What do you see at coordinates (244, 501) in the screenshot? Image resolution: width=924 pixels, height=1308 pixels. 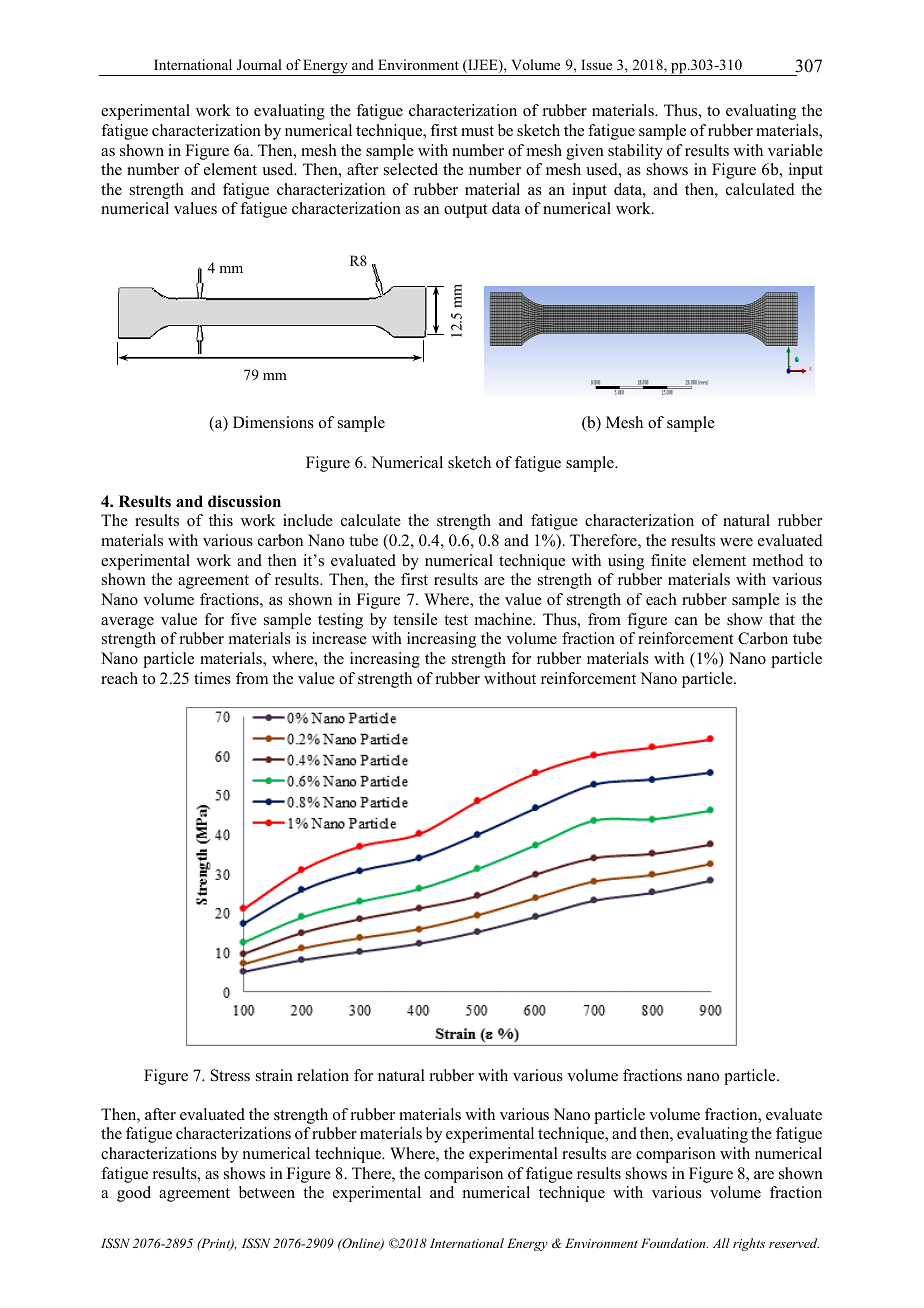 I see `discussion` at bounding box center [244, 501].
